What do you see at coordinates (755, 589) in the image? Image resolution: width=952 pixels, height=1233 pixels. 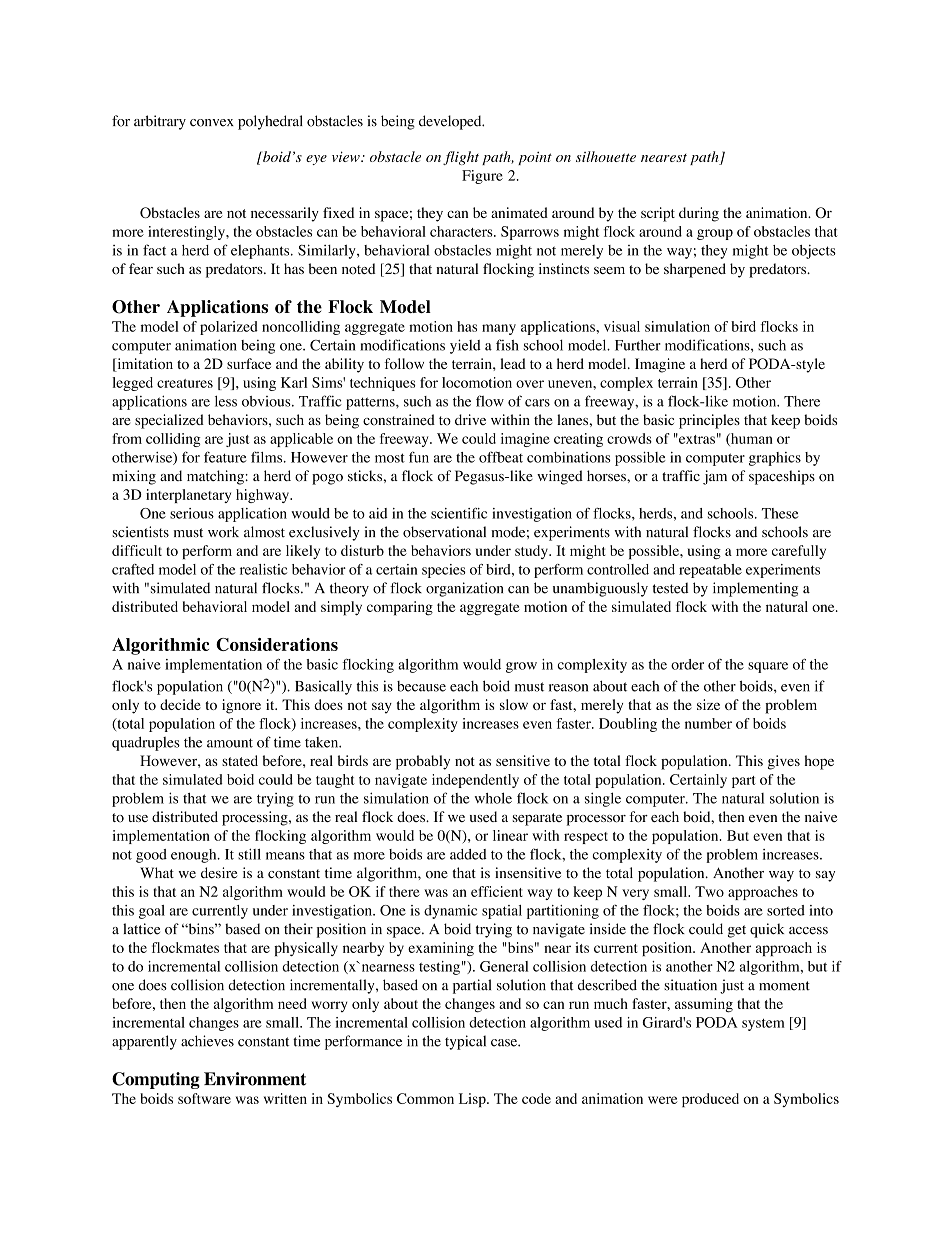 I see `implementing` at bounding box center [755, 589].
